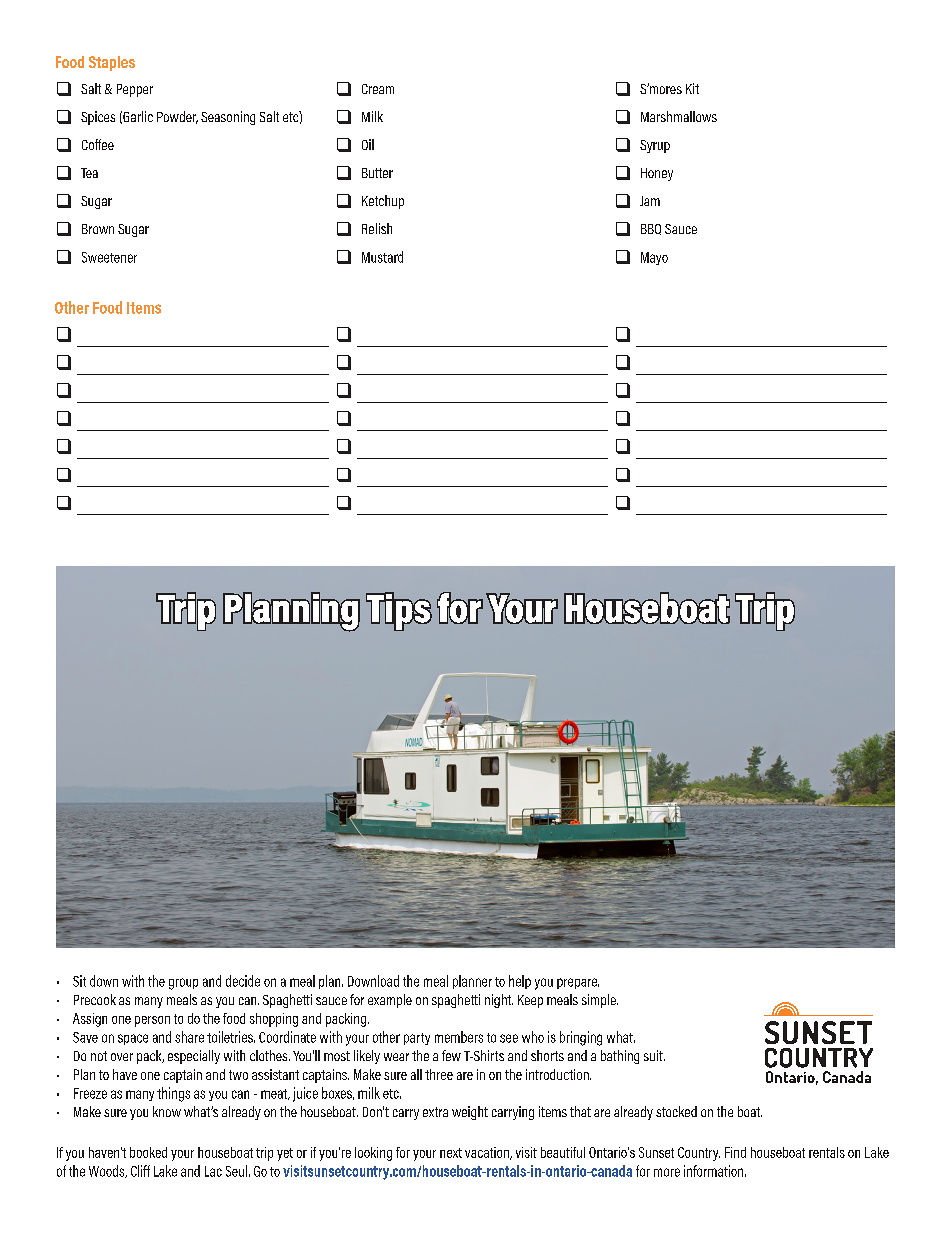 The width and height of the image is (952, 1233). What do you see at coordinates (399, 611) in the image?
I see `Tips` at bounding box center [399, 611].
